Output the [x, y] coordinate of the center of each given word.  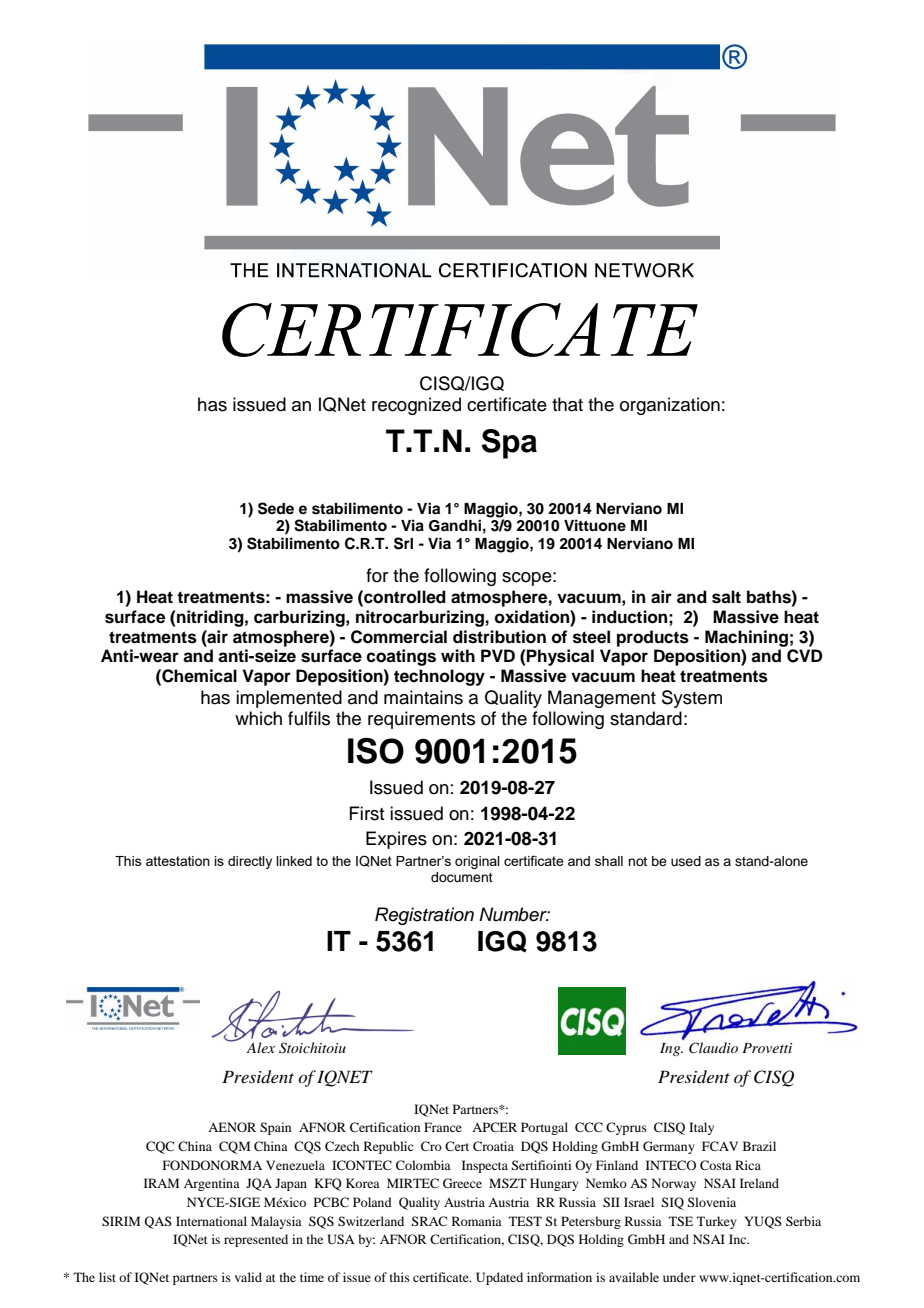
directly [250, 862]
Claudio [713, 1048]
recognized [416, 406]
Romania [477, 1221]
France [443, 1127]
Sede [276, 508]
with [458, 655]
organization [670, 406]
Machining [746, 638]
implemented [289, 699]
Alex [260, 1047]
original [477, 862]
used [686, 861]
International [211, 1221]
